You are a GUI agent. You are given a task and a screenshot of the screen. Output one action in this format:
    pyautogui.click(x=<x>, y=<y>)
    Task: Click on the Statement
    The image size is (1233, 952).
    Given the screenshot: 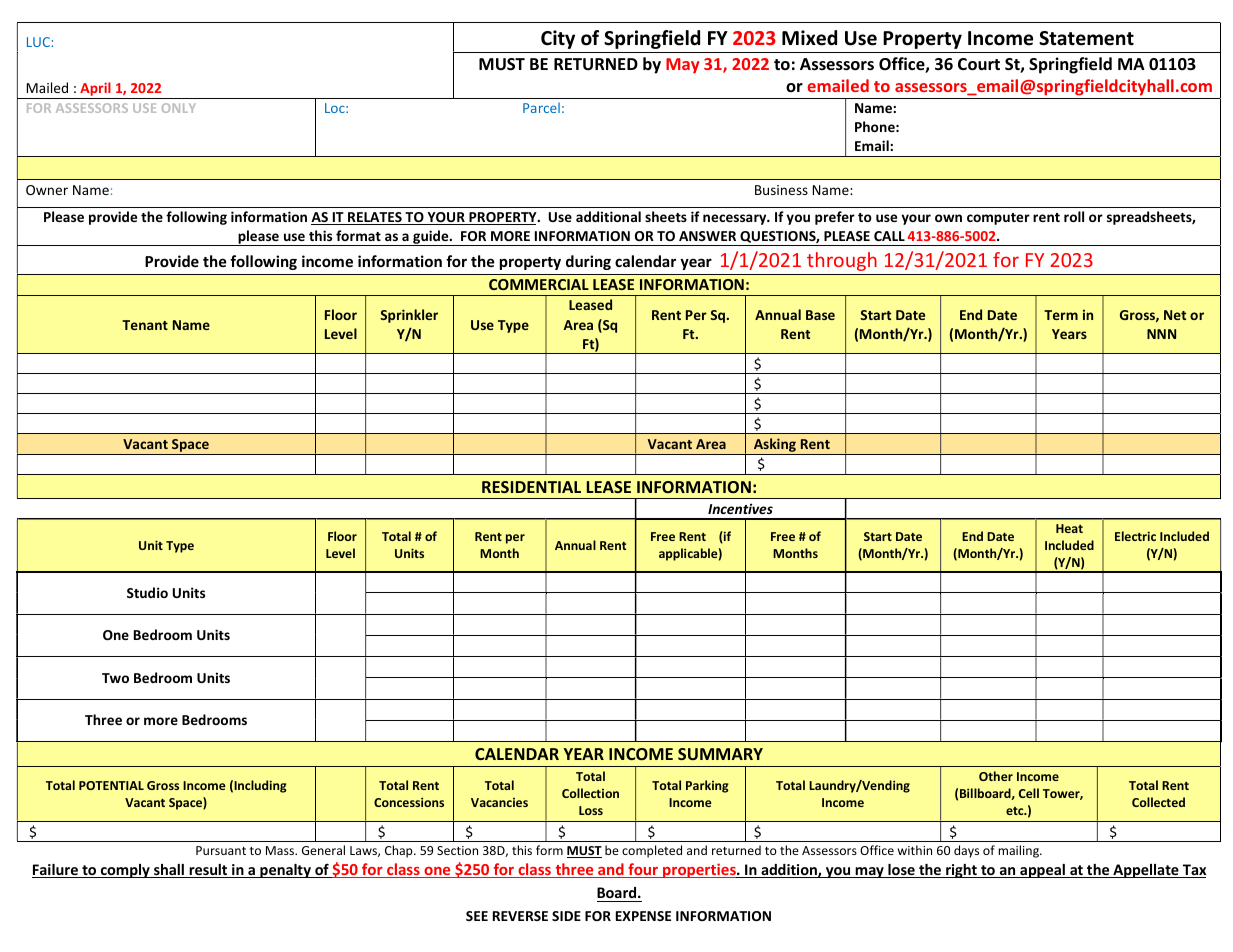 What is the action you would take?
    pyautogui.click(x=1086, y=38)
